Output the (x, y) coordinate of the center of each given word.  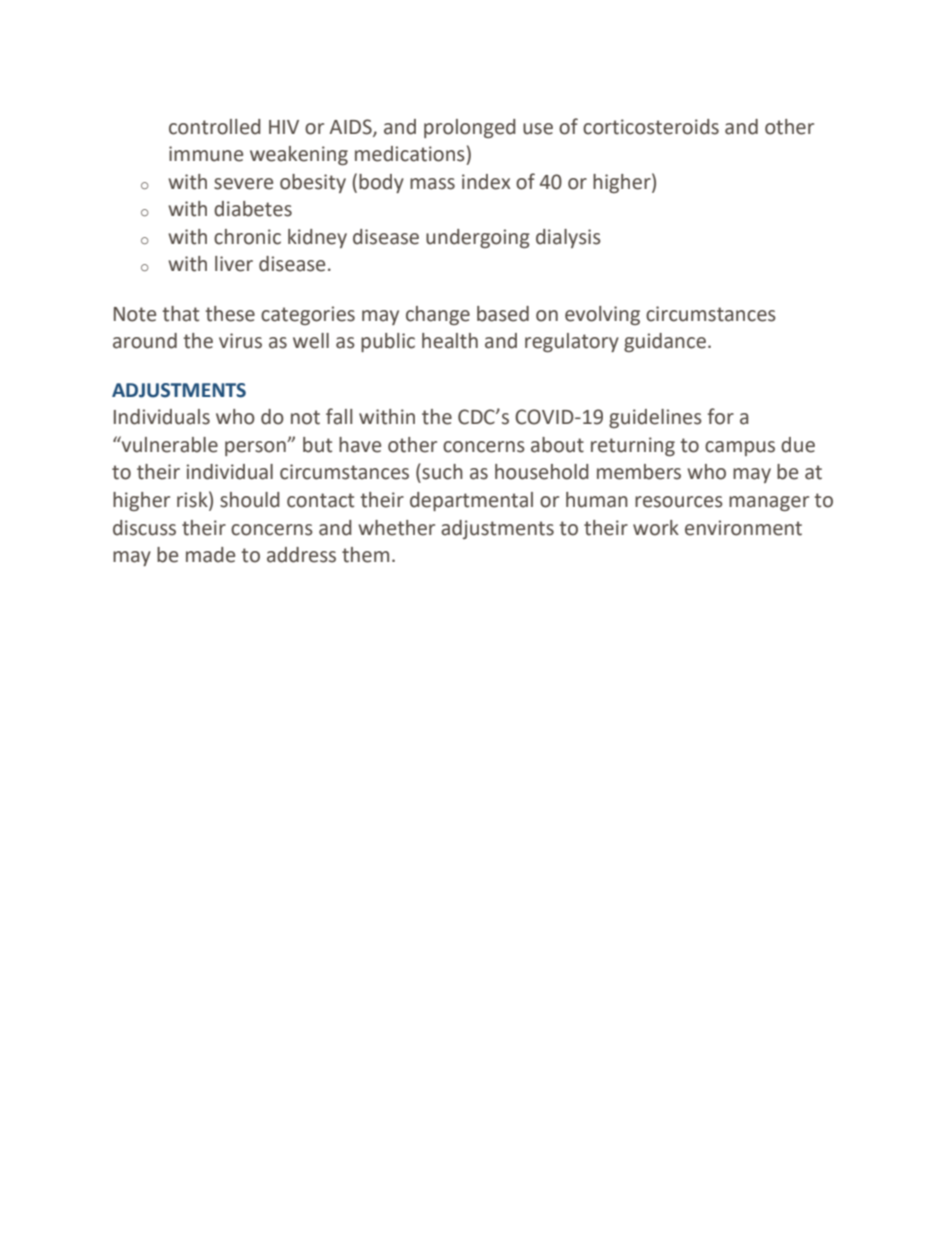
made (210, 555)
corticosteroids (651, 127)
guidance (665, 342)
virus (240, 341)
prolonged (470, 128)
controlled (215, 127)
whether (396, 528)
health (450, 341)
